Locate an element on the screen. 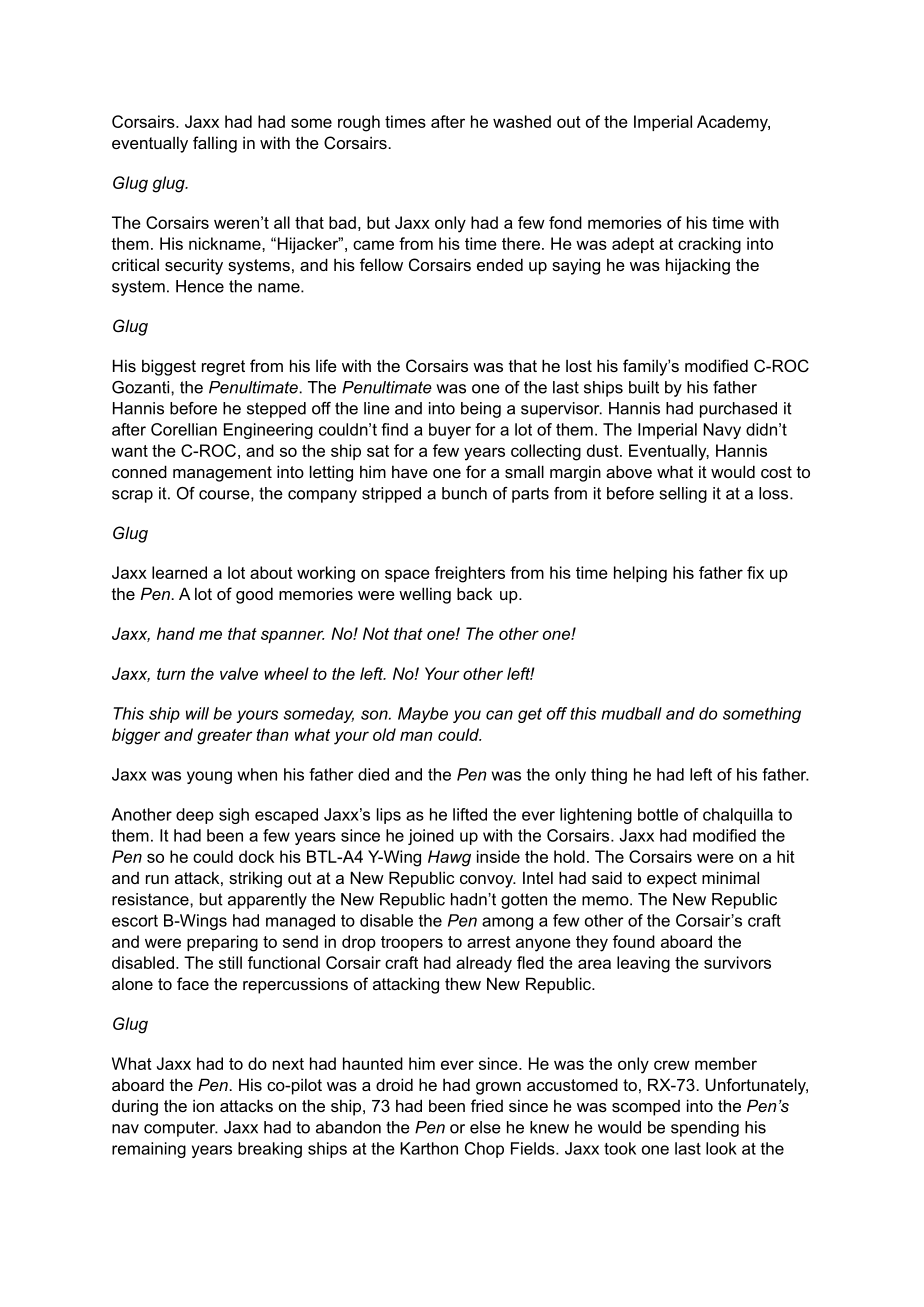  else is located at coordinates (485, 1127).
